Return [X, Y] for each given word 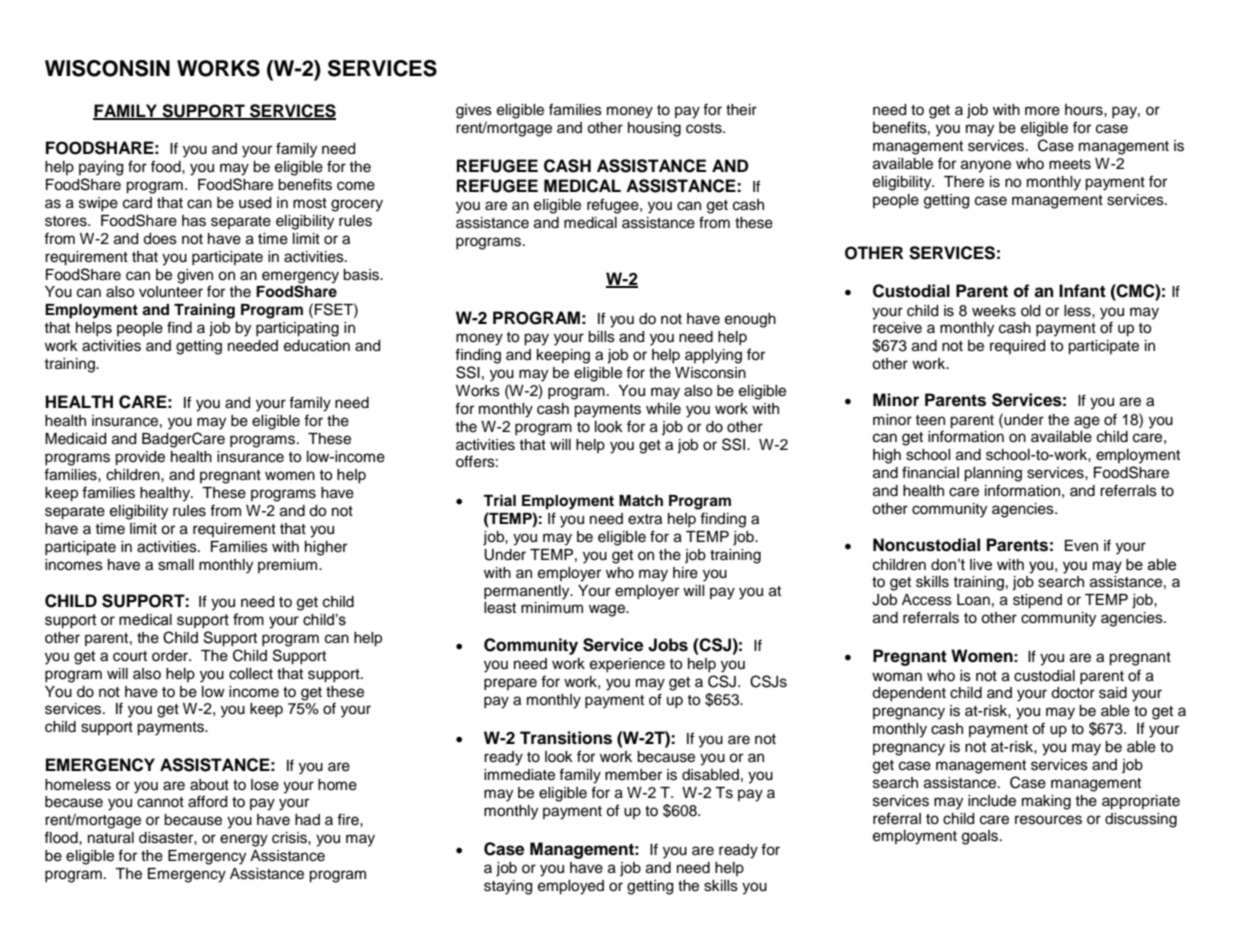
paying [101, 168]
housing [654, 129]
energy [244, 840]
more [1042, 111]
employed [571, 887]
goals [981, 837]
